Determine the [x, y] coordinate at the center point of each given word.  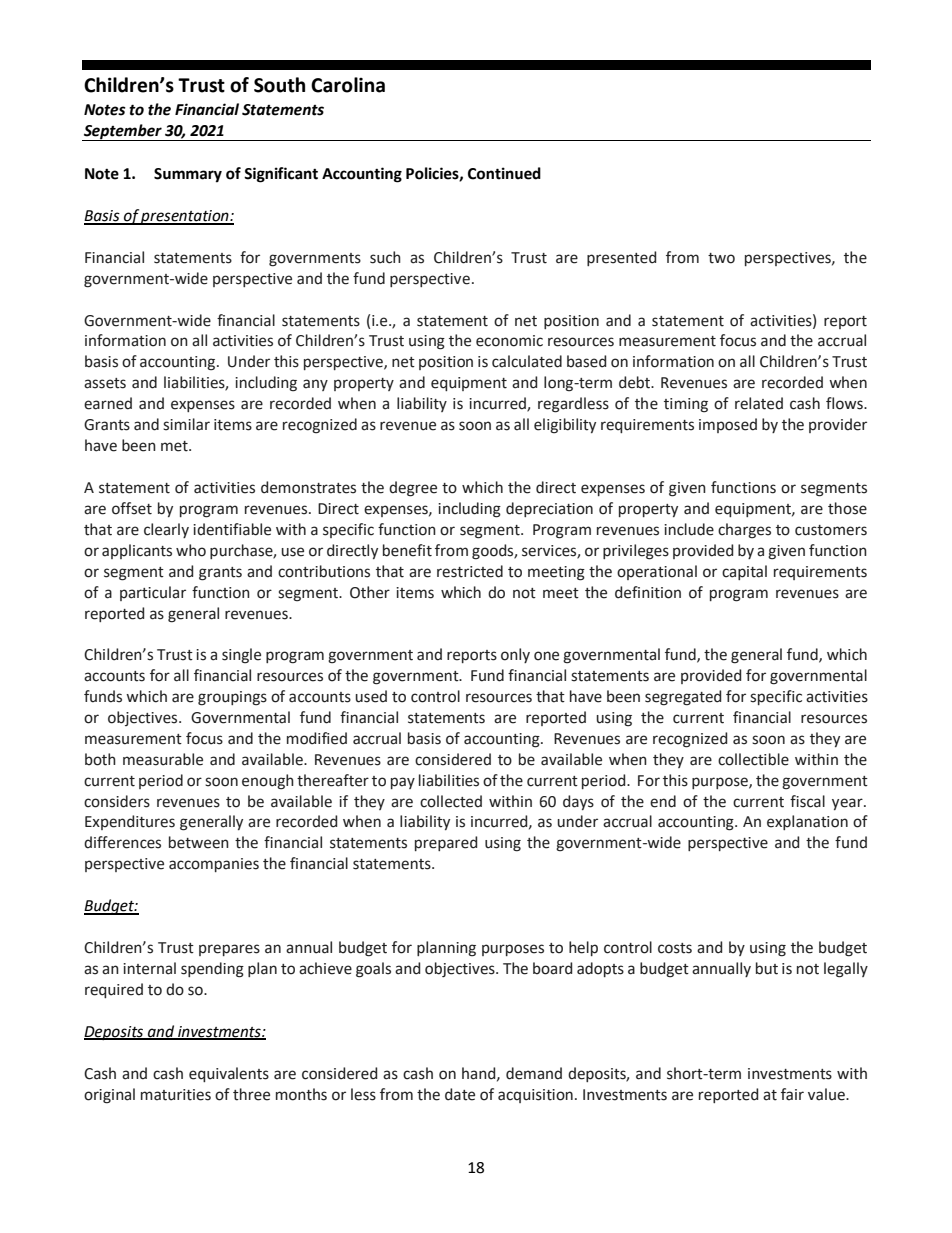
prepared [446, 843]
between [199, 842]
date [460, 1094]
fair [792, 1094]
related [759, 403]
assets [105, 383]
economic [509, 341]
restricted [470, 571]
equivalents [229, 1074]
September [123, 132]
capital [744, 572]
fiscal [807, 801]
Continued [504, 173]
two [721, 258]
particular [153, 593]
